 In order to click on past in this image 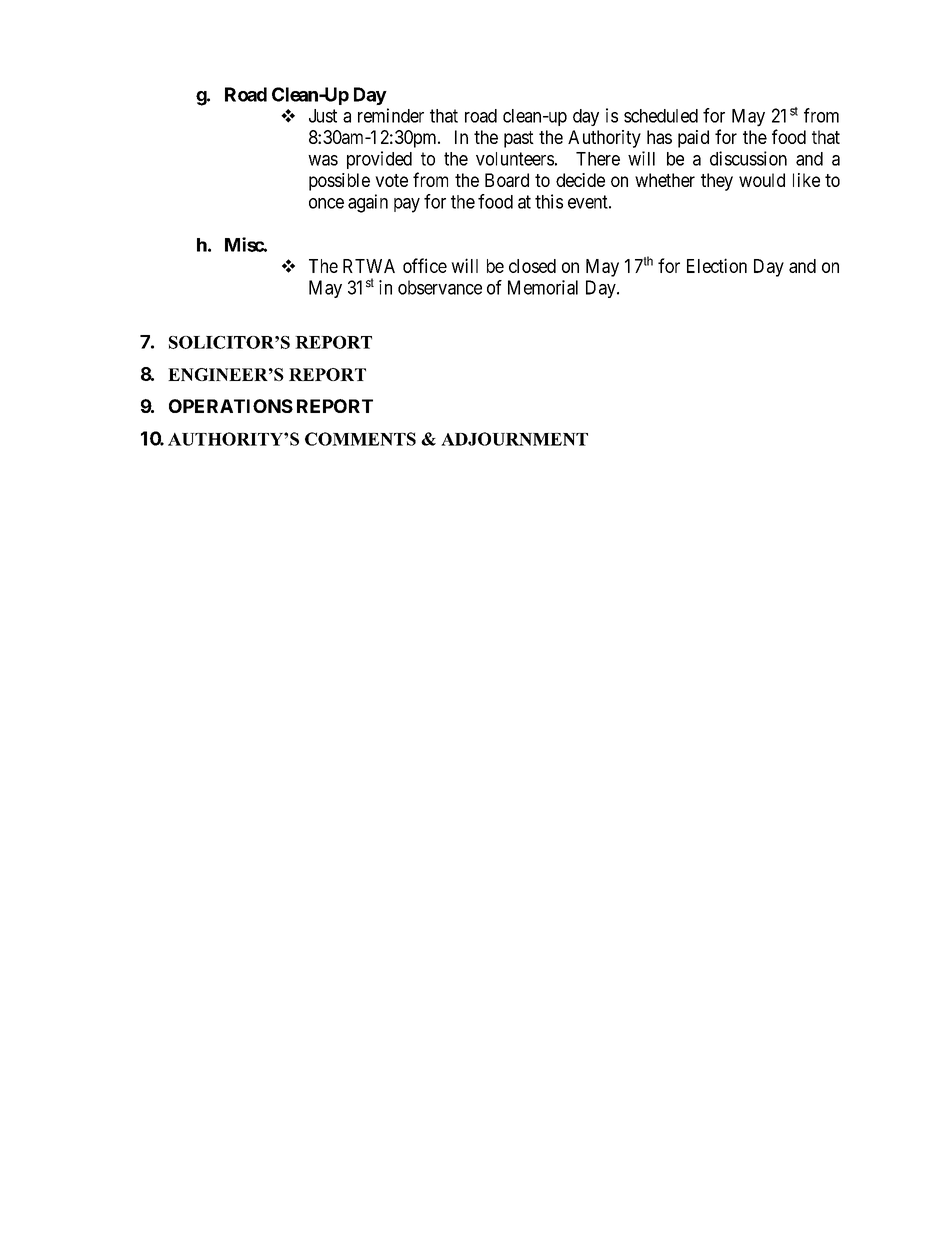, I will do `click(519, 139)`.
